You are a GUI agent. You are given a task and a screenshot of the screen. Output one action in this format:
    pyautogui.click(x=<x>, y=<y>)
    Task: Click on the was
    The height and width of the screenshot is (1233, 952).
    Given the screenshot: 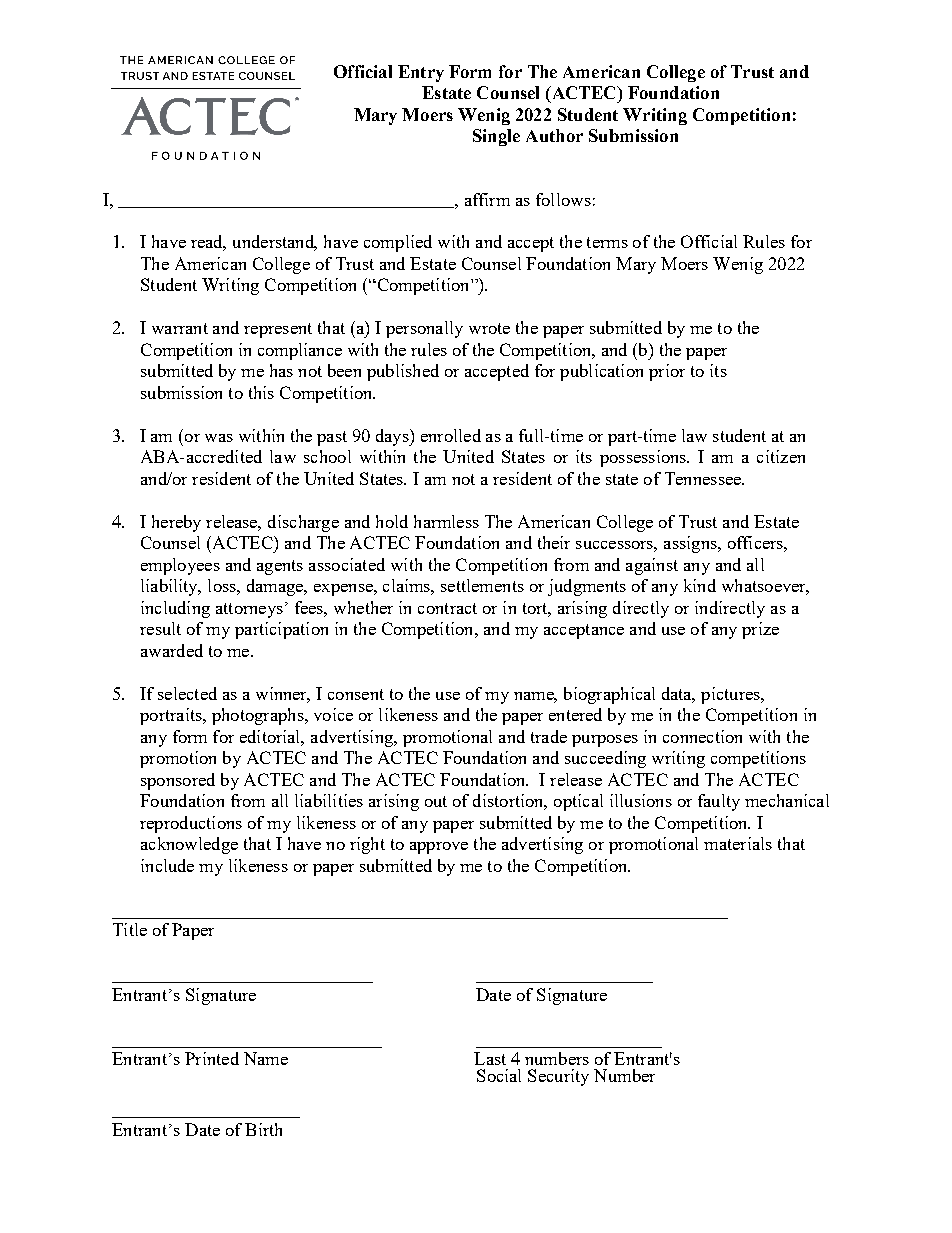 What is the action you would take?
    pyautogui.click(x=219, y=438)
